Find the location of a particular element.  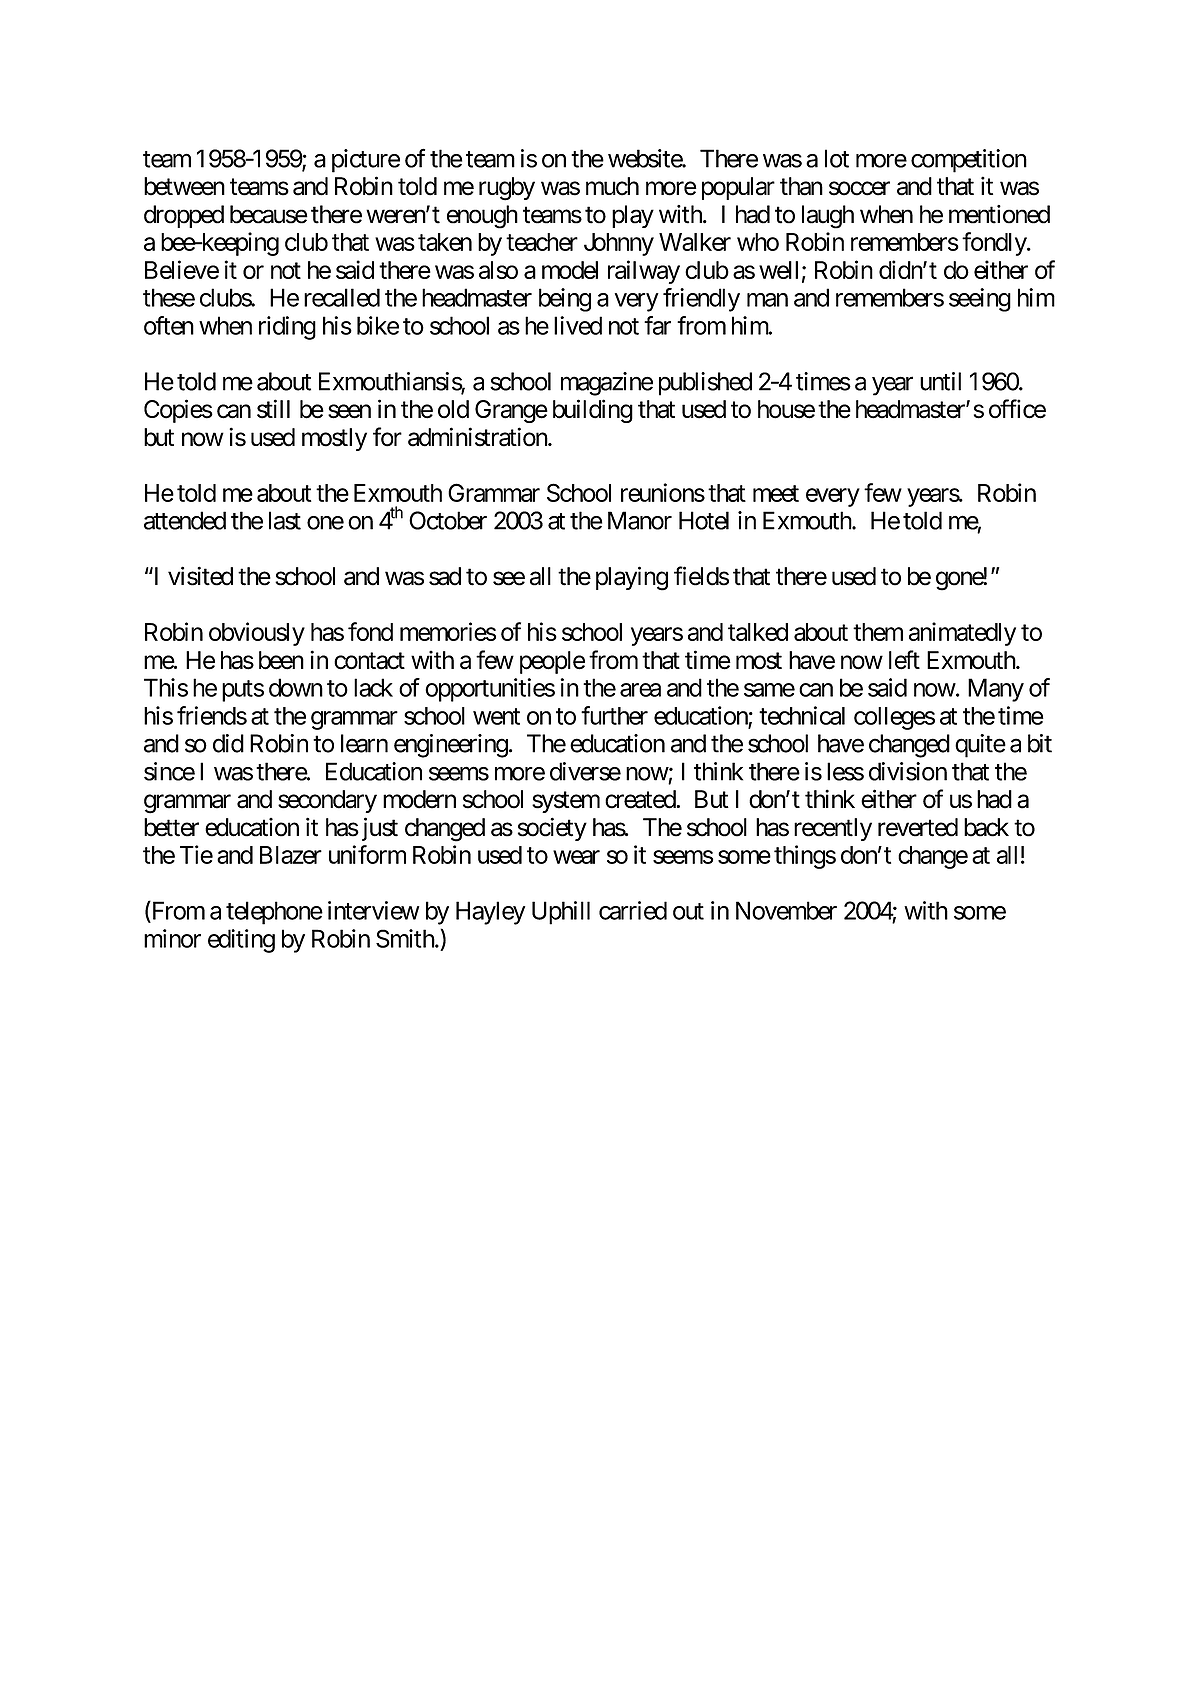

editing is located at coordinates (241, 941).
